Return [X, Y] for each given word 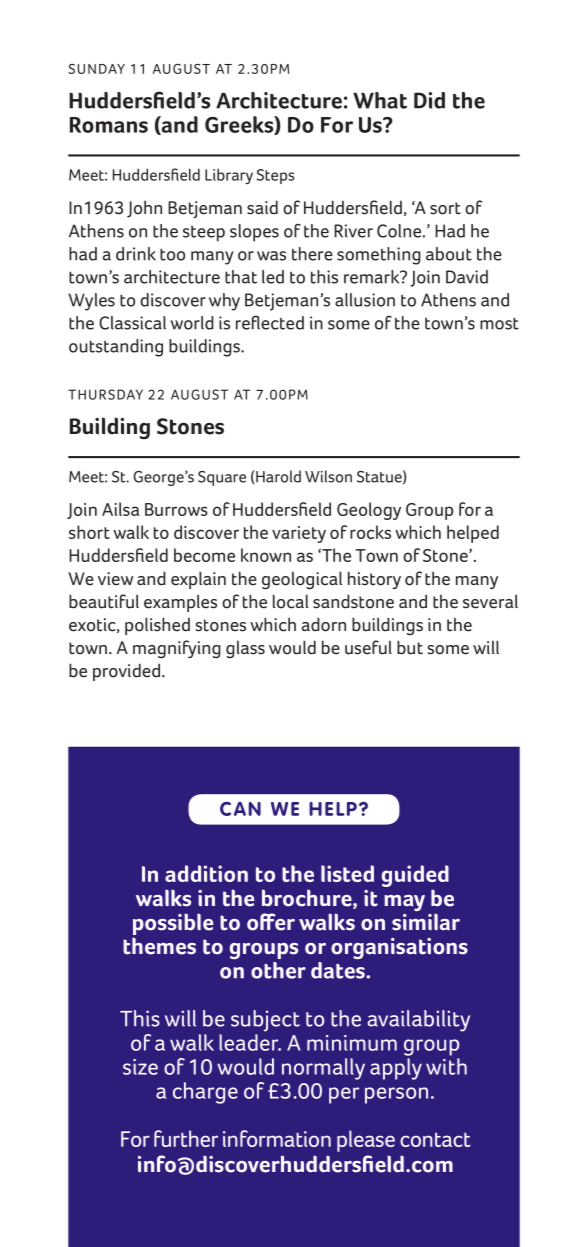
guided [415, 876]
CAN [240, 809]
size [140, 1067]
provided [126, 672]
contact [435, 1139]
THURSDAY [105, 394]
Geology [369, 511]
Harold [277, 477]
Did [429, 100]
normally [323, 1069]
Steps [276, 176]
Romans [109, 125]
